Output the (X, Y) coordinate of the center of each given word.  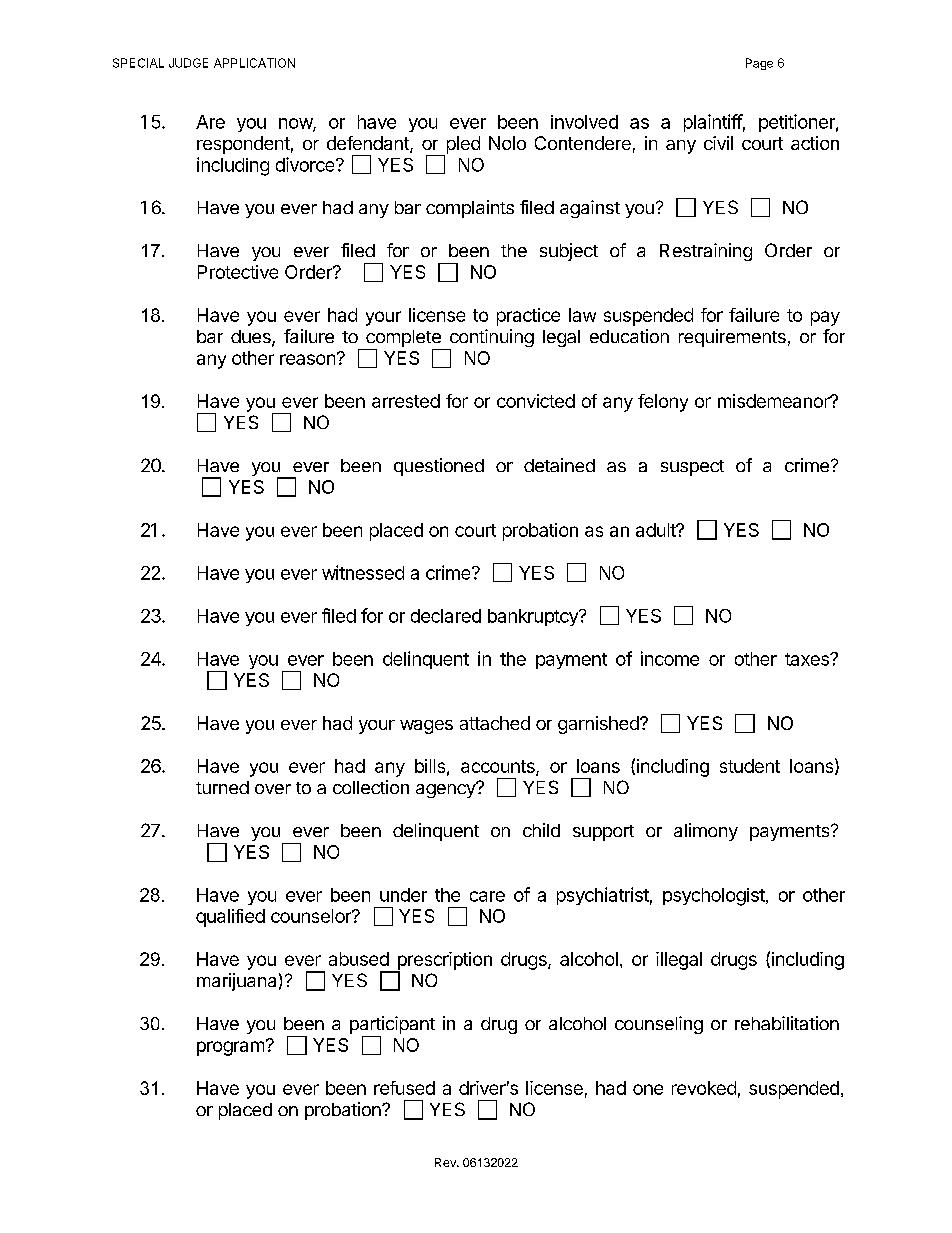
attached (495, 723)
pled (462, 146)
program (230, 1048)
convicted (536, 401)
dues (252, 338)
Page (759, 64)
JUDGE (188, 63)
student (750, 766)
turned (222, 787)
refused (404, 1088)
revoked (704, 1088)
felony (663, 403)
